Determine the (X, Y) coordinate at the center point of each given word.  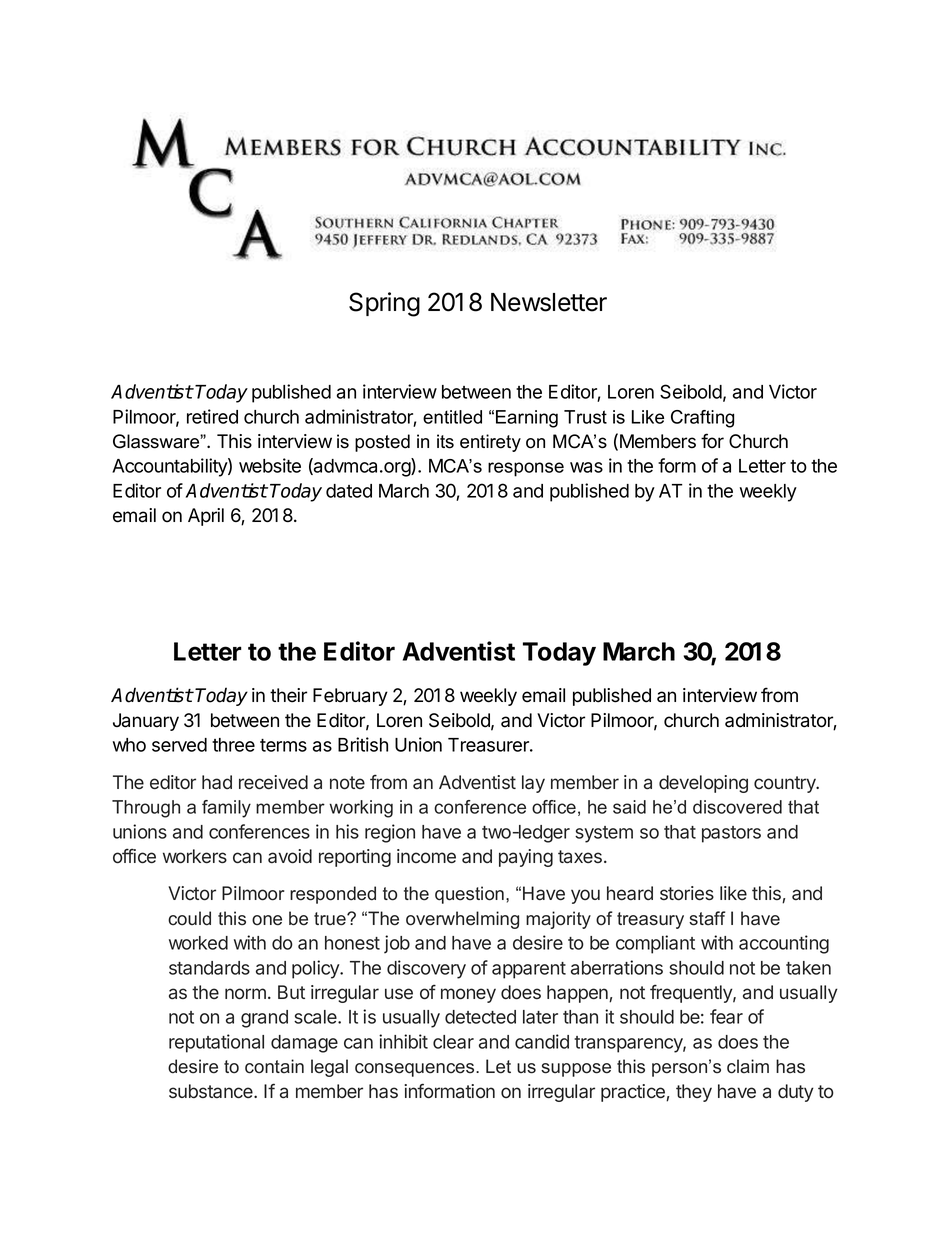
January (146, 722)
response (526, 469)
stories (687, 893)
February (350, 697)
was (586, 467)
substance (212, 1091)
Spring (384, 304)
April (206, 517)
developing (703, 784)
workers (195, 856)
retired (212, 416)
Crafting (702, 419)
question (469, 895)
